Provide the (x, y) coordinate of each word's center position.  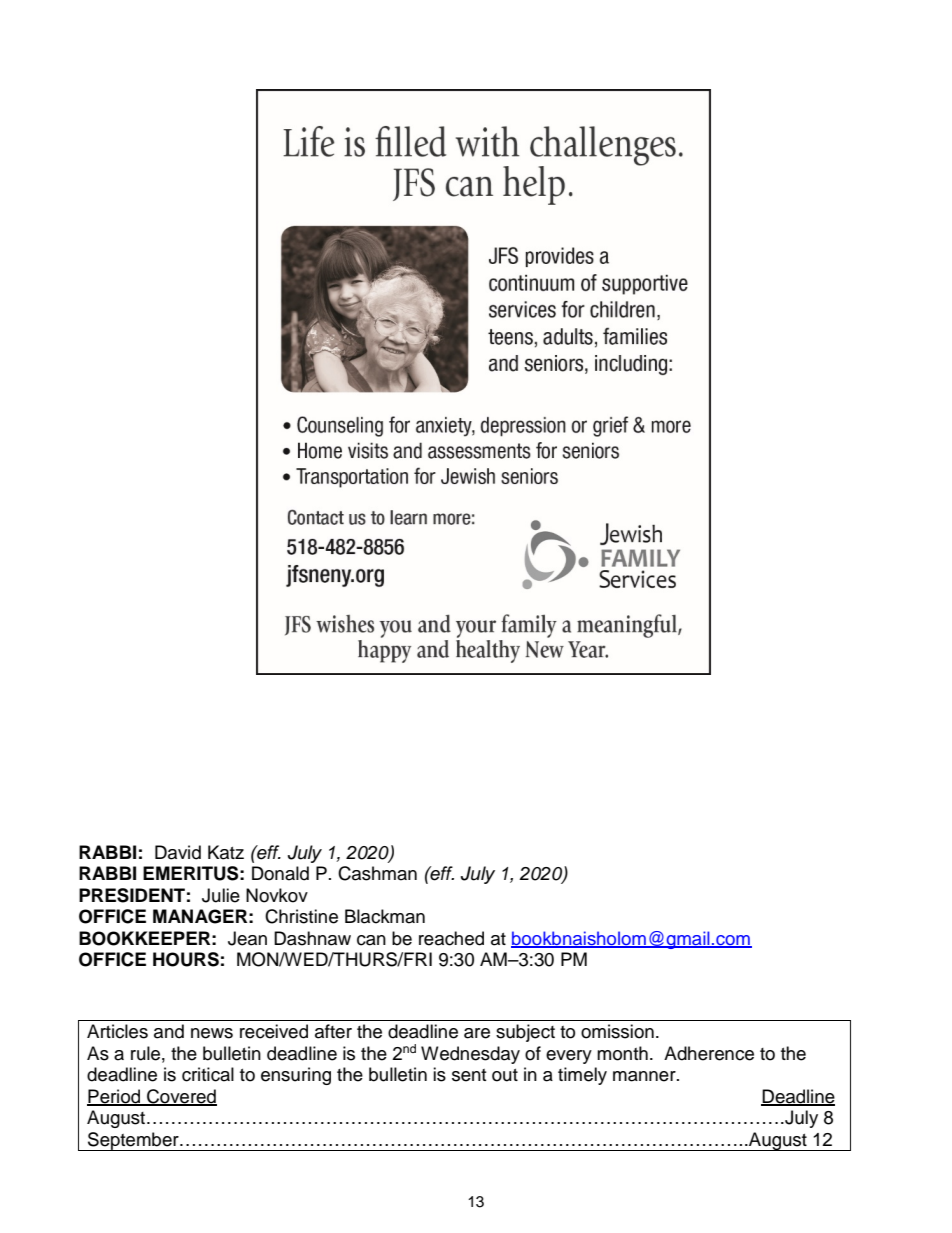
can (371, 940)
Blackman (385, 916)
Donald (280, 873)
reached (451, 938)
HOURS (186, 959)
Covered (181, 1097)
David (178, 852)
